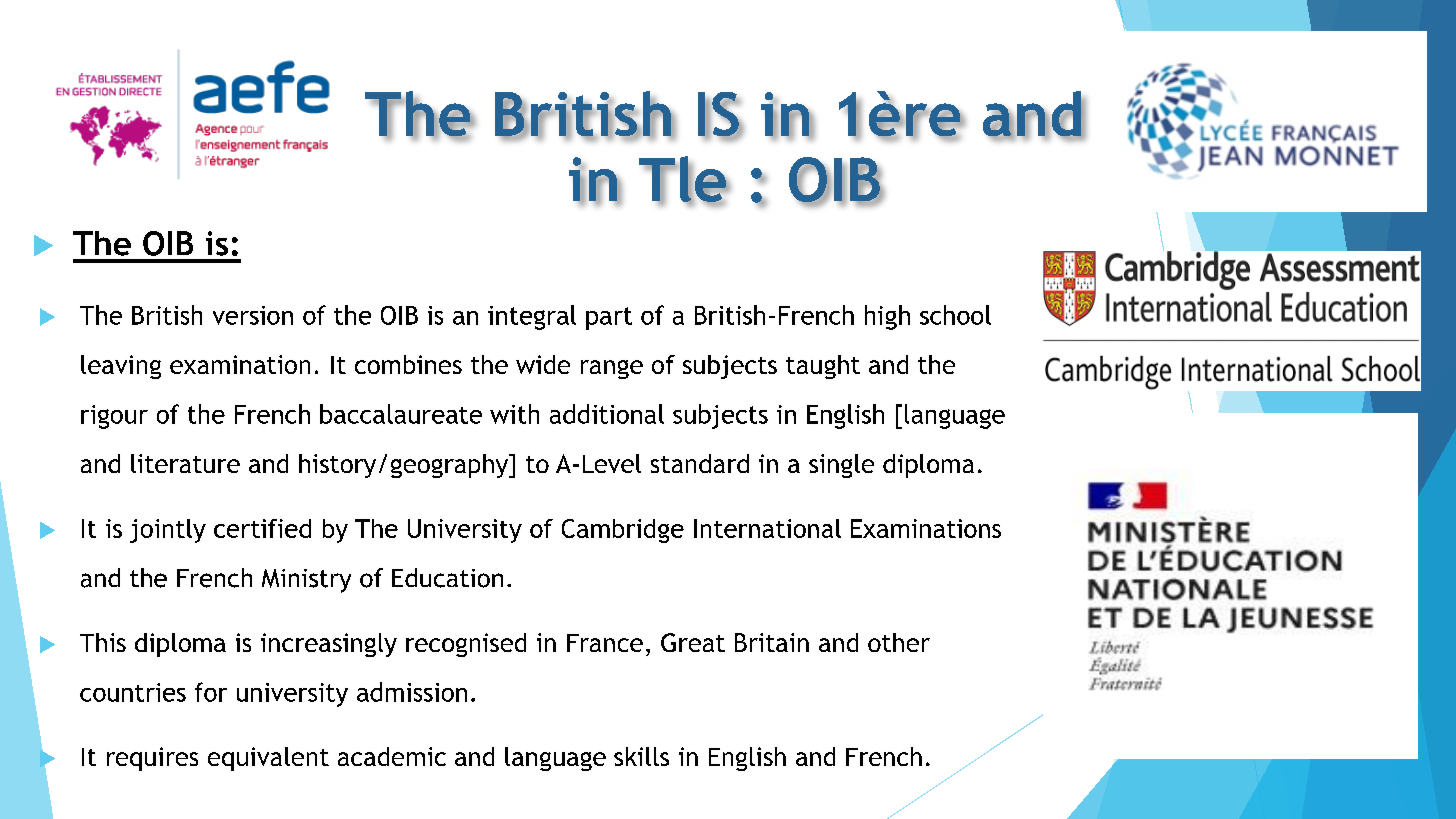  I want to click on International, so click(767, 528).
